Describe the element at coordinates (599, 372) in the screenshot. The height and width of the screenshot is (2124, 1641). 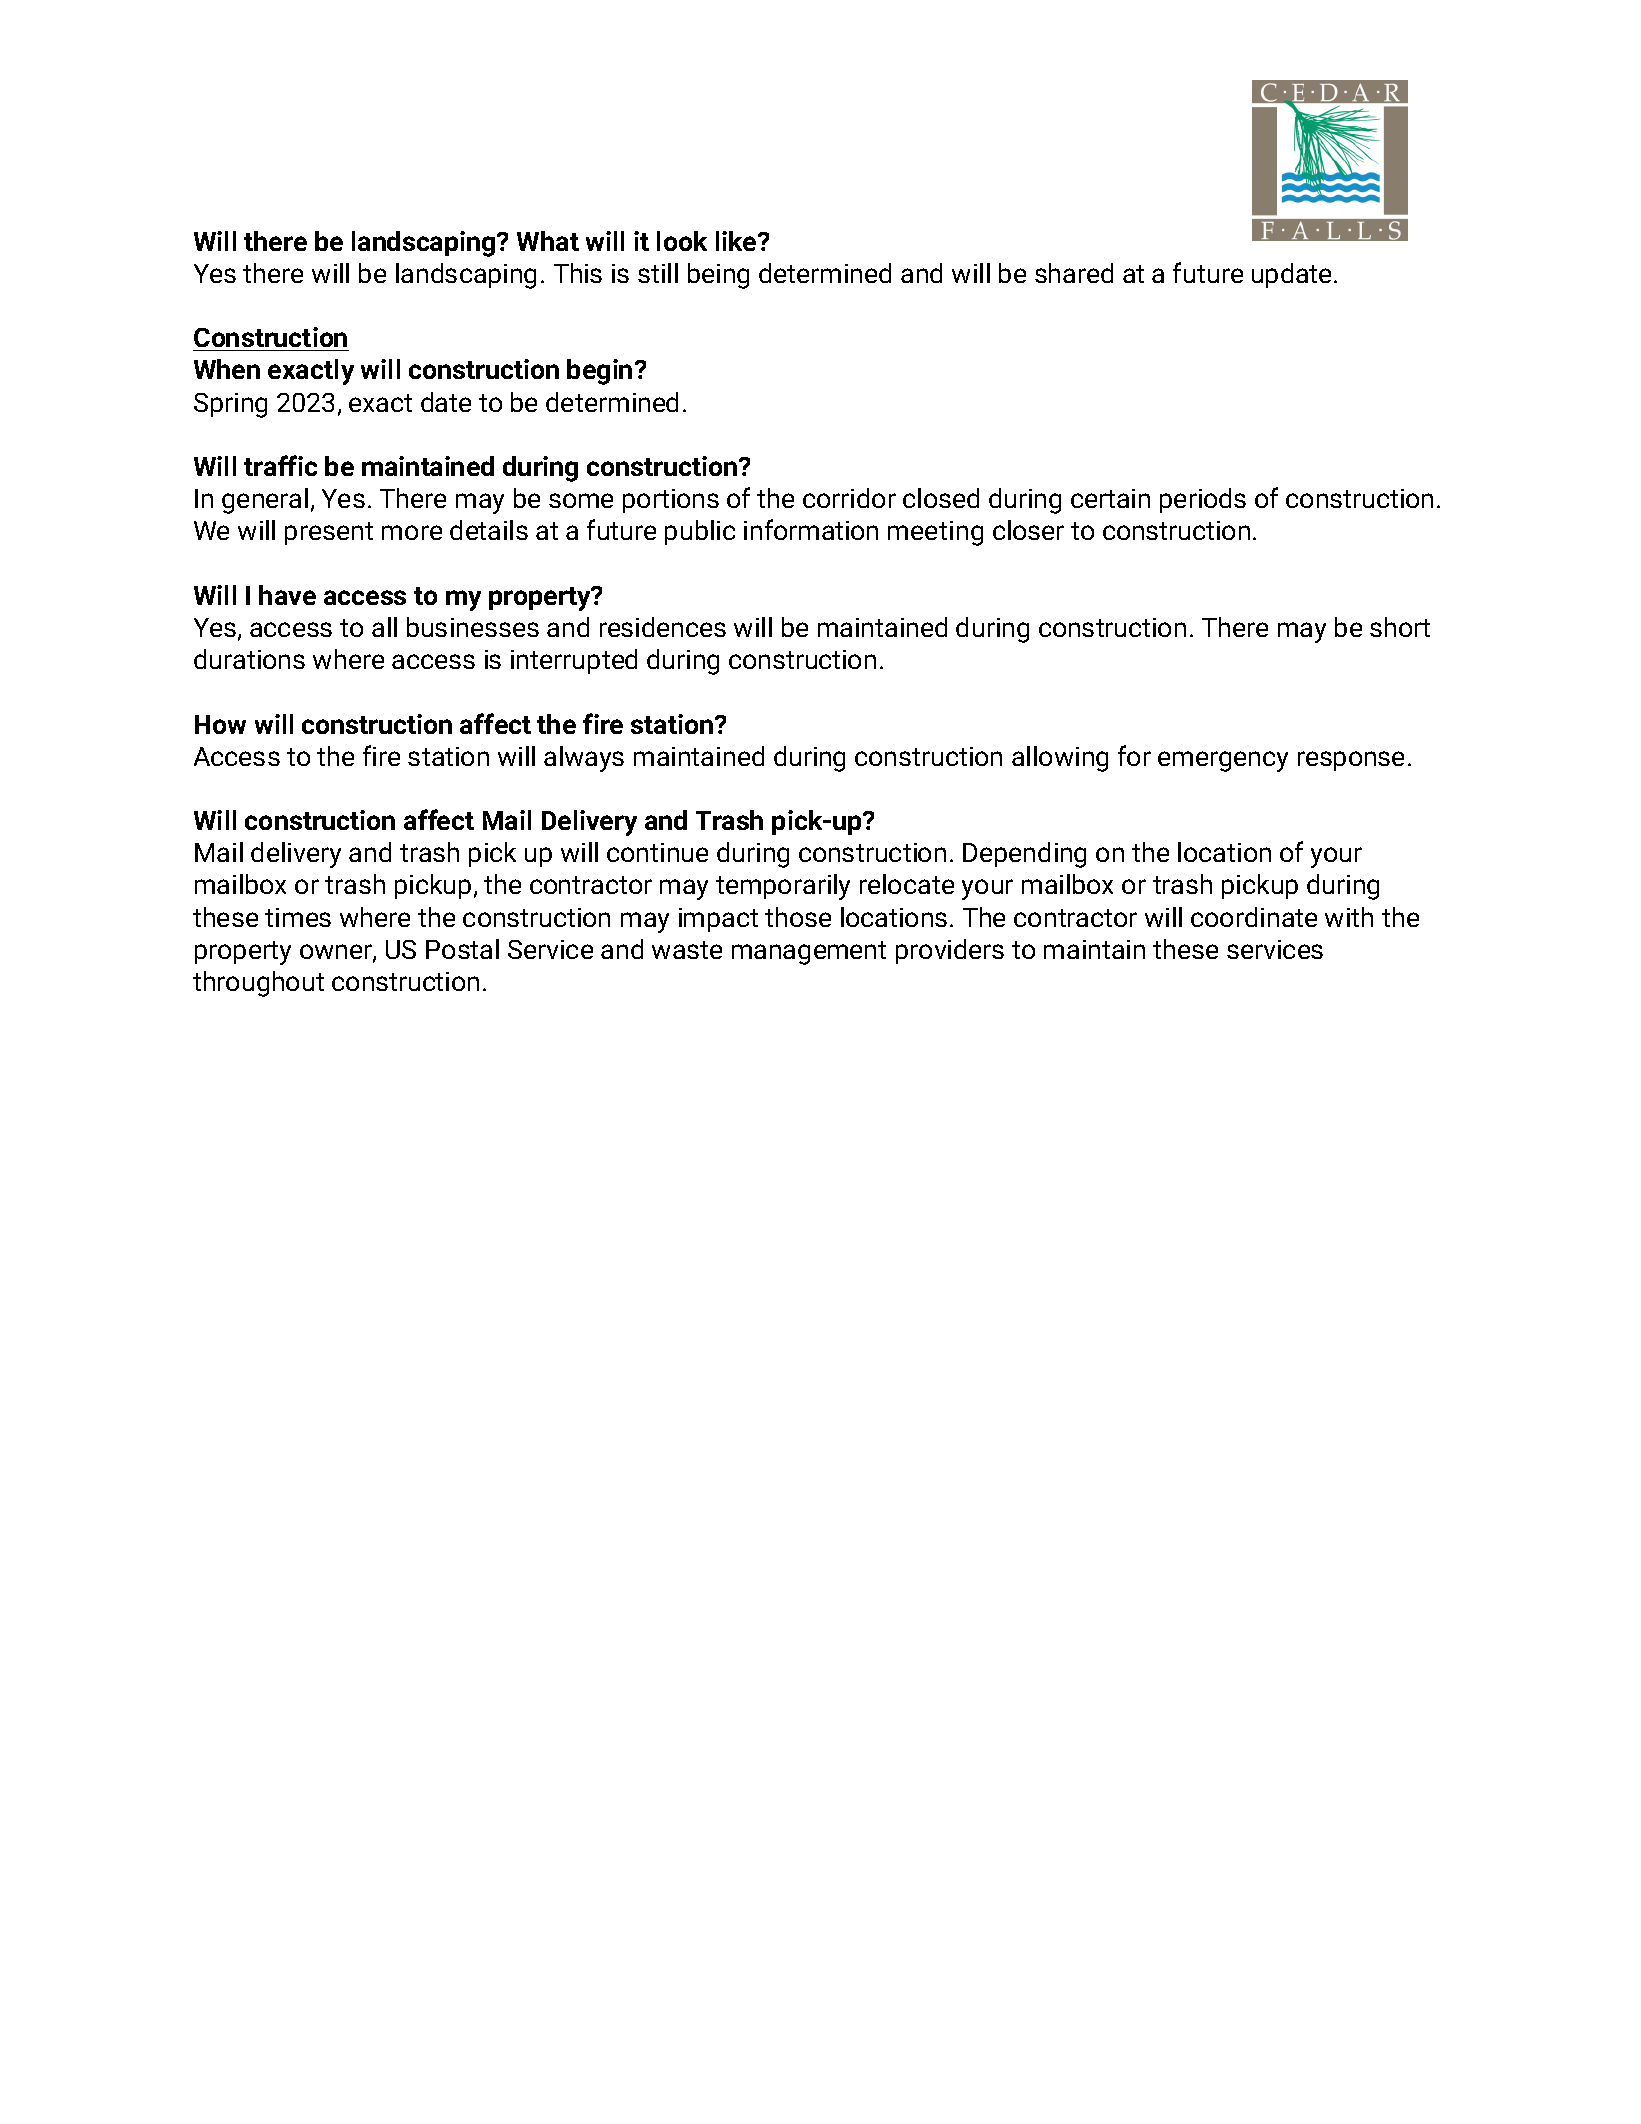
I see `begin` at that location.
